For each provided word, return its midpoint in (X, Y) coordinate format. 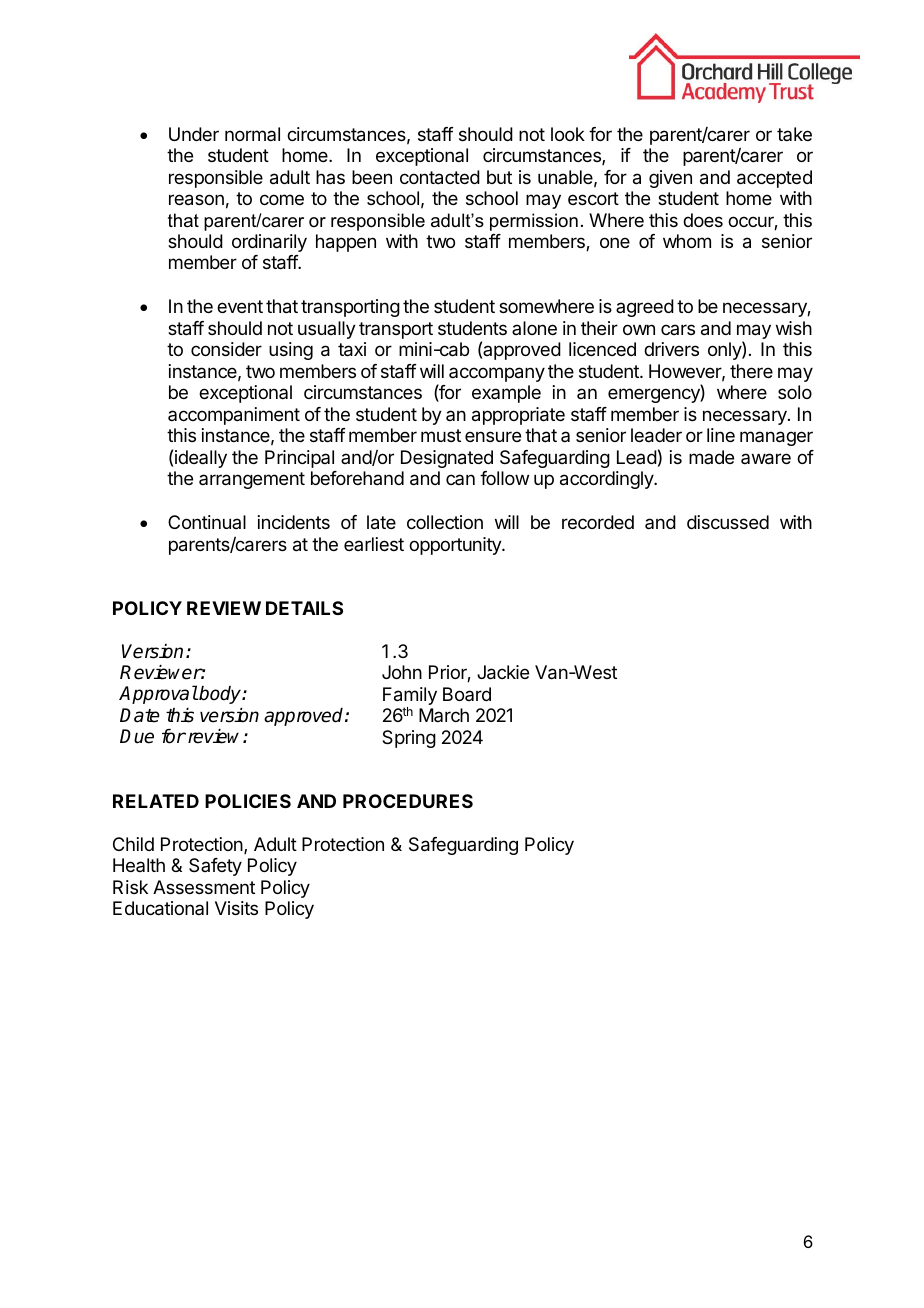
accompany (497, 374)
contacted (440, 177)
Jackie (503, 672)
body (220, 695)
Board (467, 694)
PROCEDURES (408, 801)
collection (445, 522)
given (670, 179)
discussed (728, 522)
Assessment (204, 887)
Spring (409, 739)
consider (226, 349)
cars (678, 329)
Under (194, 134)
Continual (207, 522)
